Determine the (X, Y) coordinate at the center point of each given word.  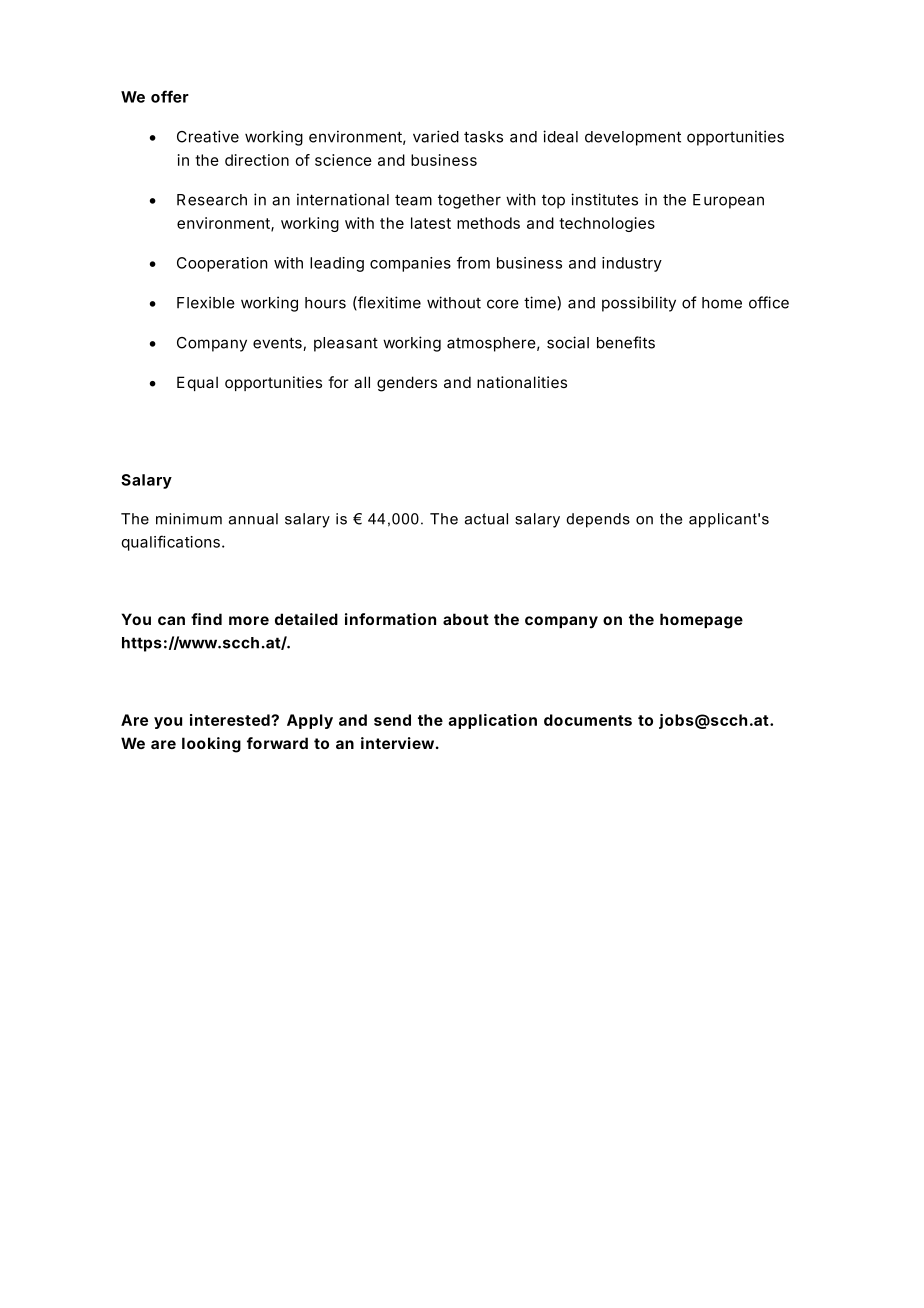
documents (588, 720)
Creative (208, 136)
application (492, 721)
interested (231, 720)
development (633, 138)
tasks (483, 137)
